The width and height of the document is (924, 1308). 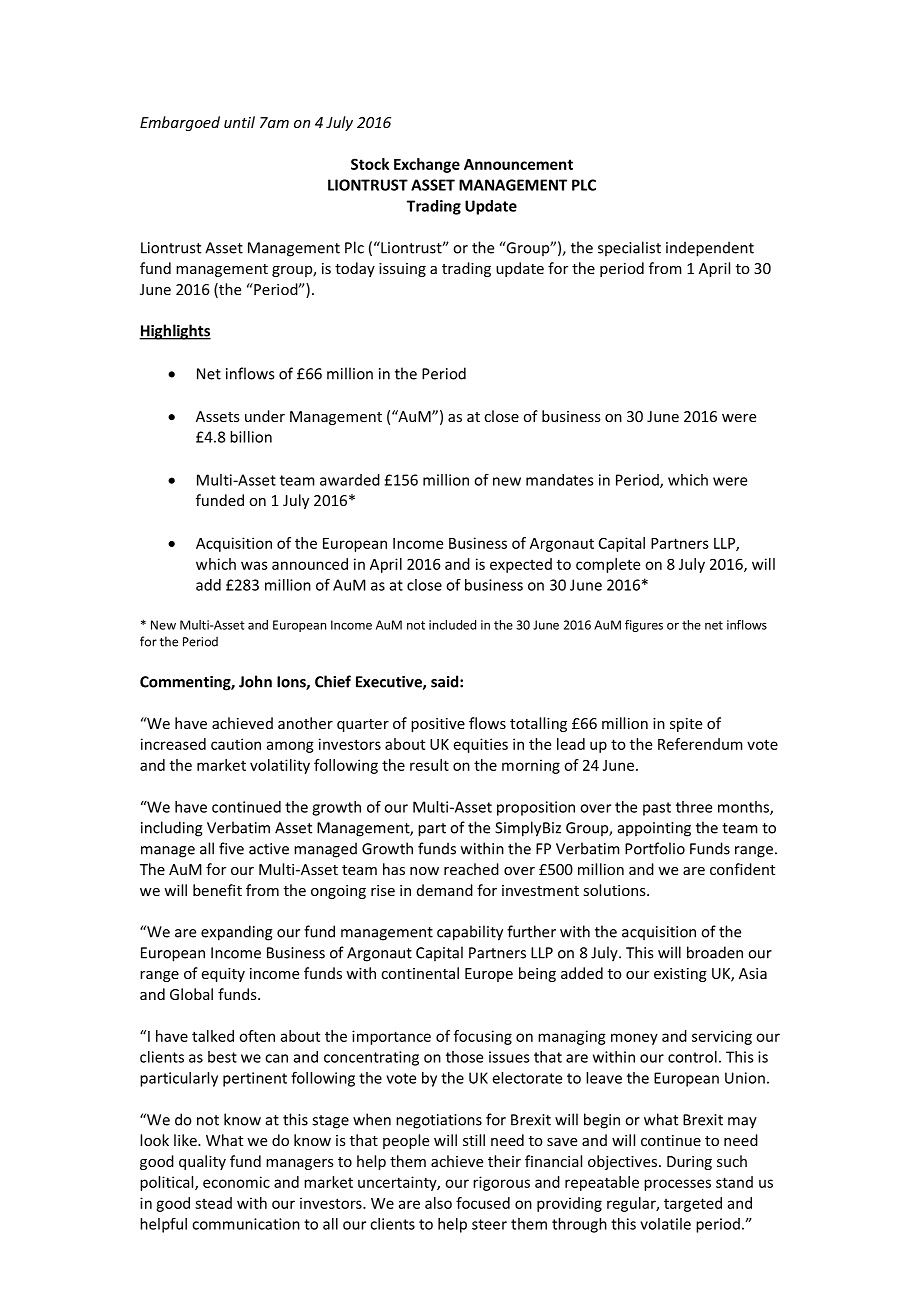 What do you see at coordinates (710, 249) in the document?
I see `independent` at bounding box center [710, 249].
